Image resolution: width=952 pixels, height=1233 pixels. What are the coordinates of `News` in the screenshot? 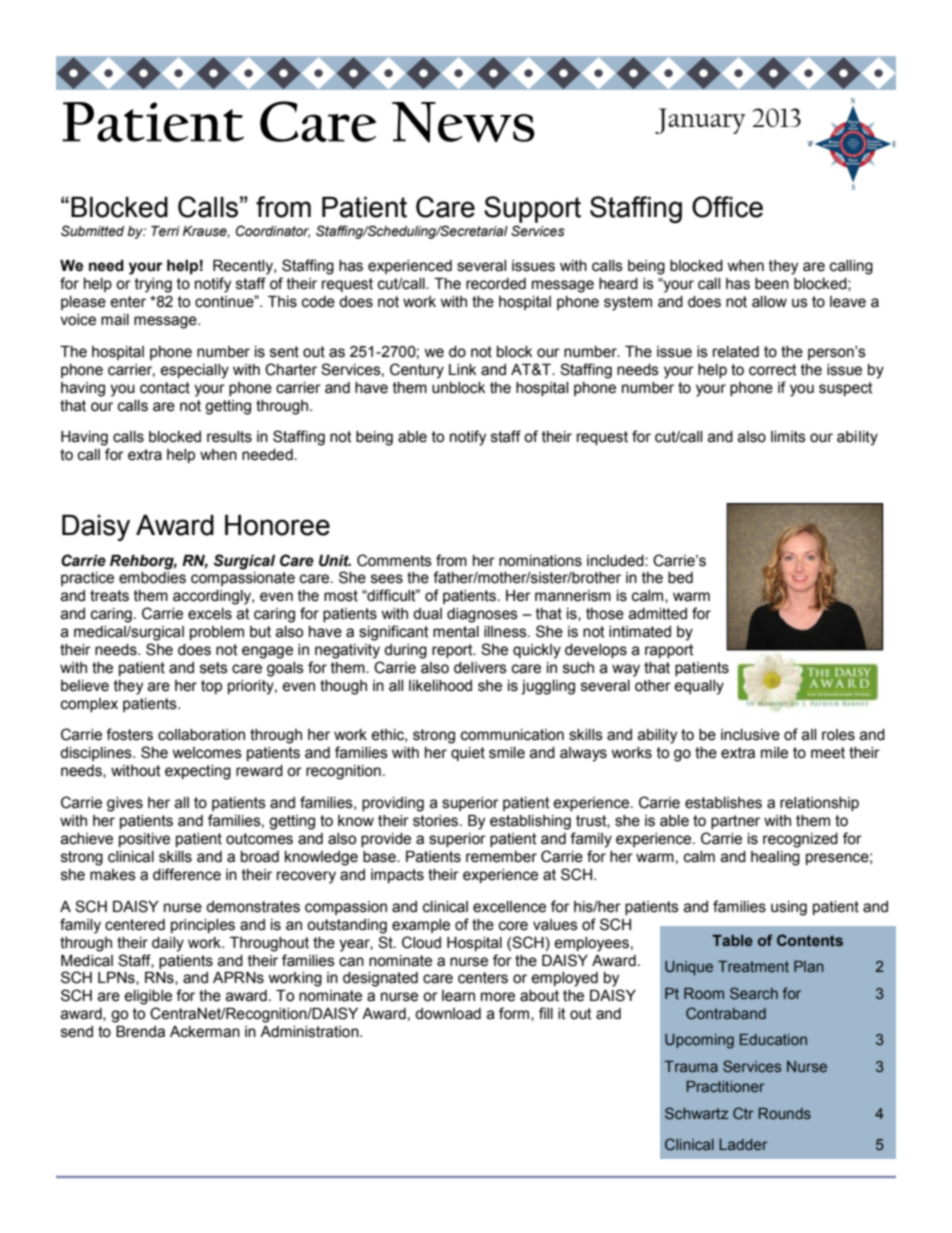 It's located at (463, 122).
